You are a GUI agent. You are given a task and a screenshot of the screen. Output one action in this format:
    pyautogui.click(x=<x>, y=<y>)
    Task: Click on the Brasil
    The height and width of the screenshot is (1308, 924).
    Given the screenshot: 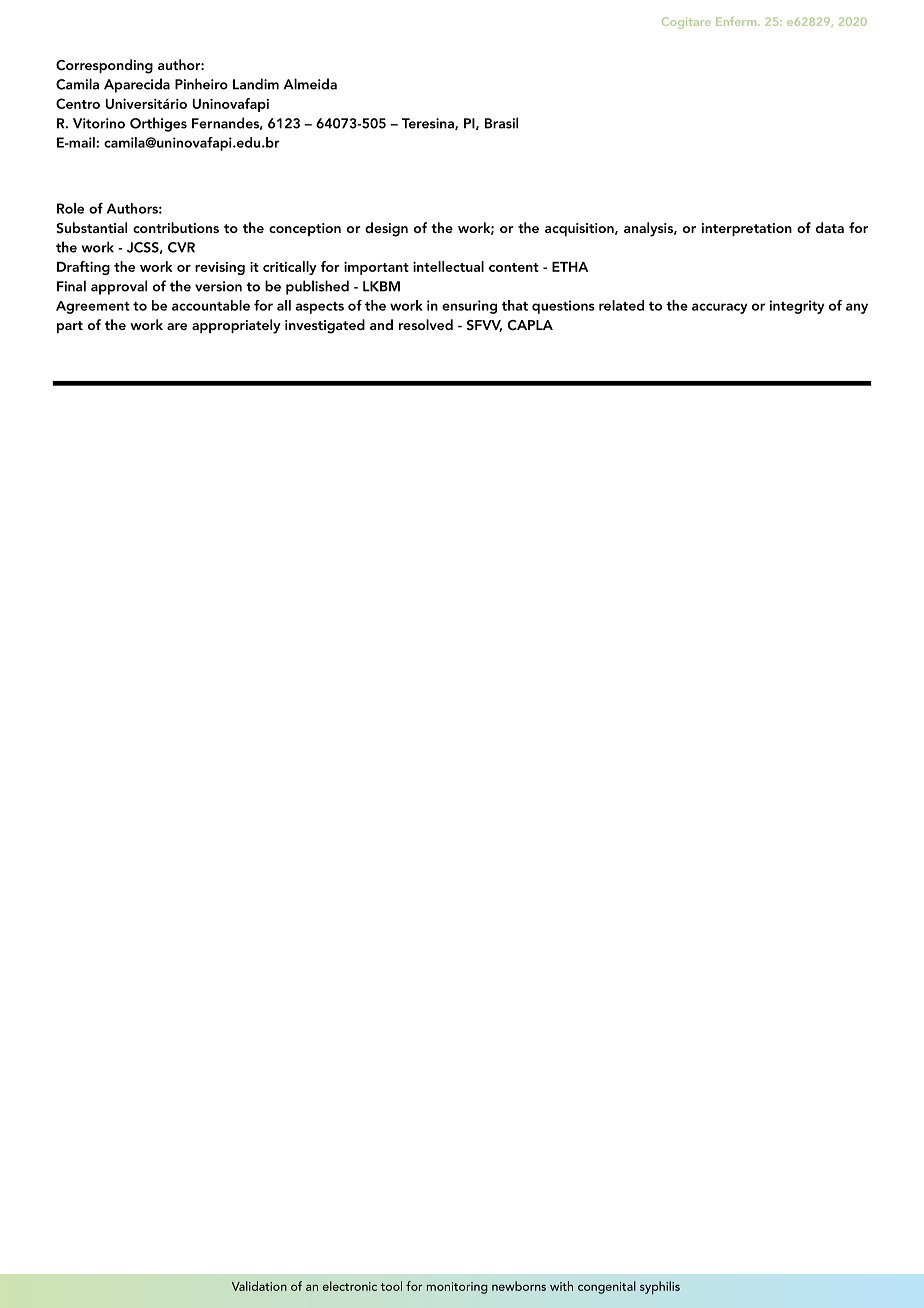 What is the action you would take?
    pyautogui.click(x=501, y=123)
